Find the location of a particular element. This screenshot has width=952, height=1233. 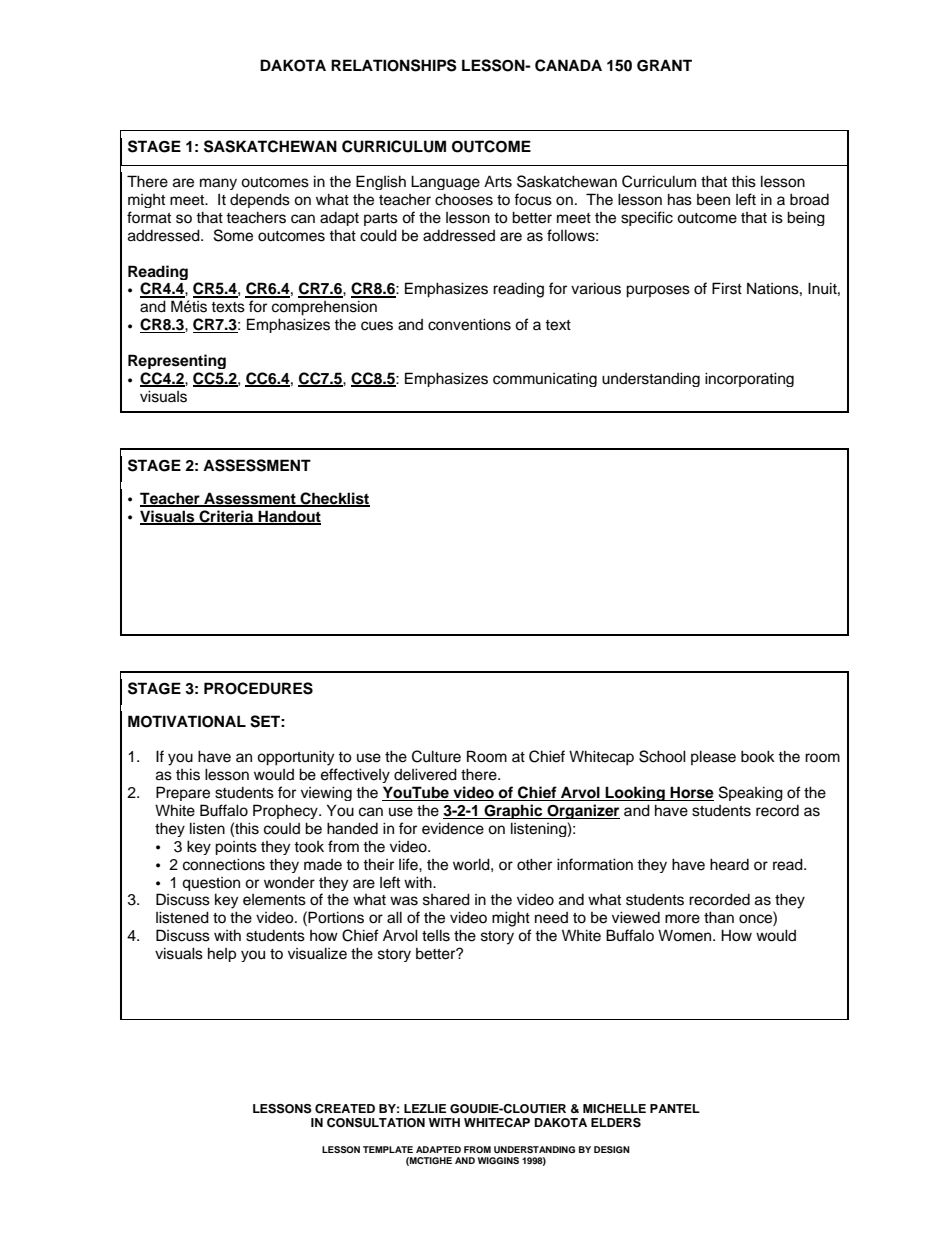

Culture is located at coordinates (436, 756).
